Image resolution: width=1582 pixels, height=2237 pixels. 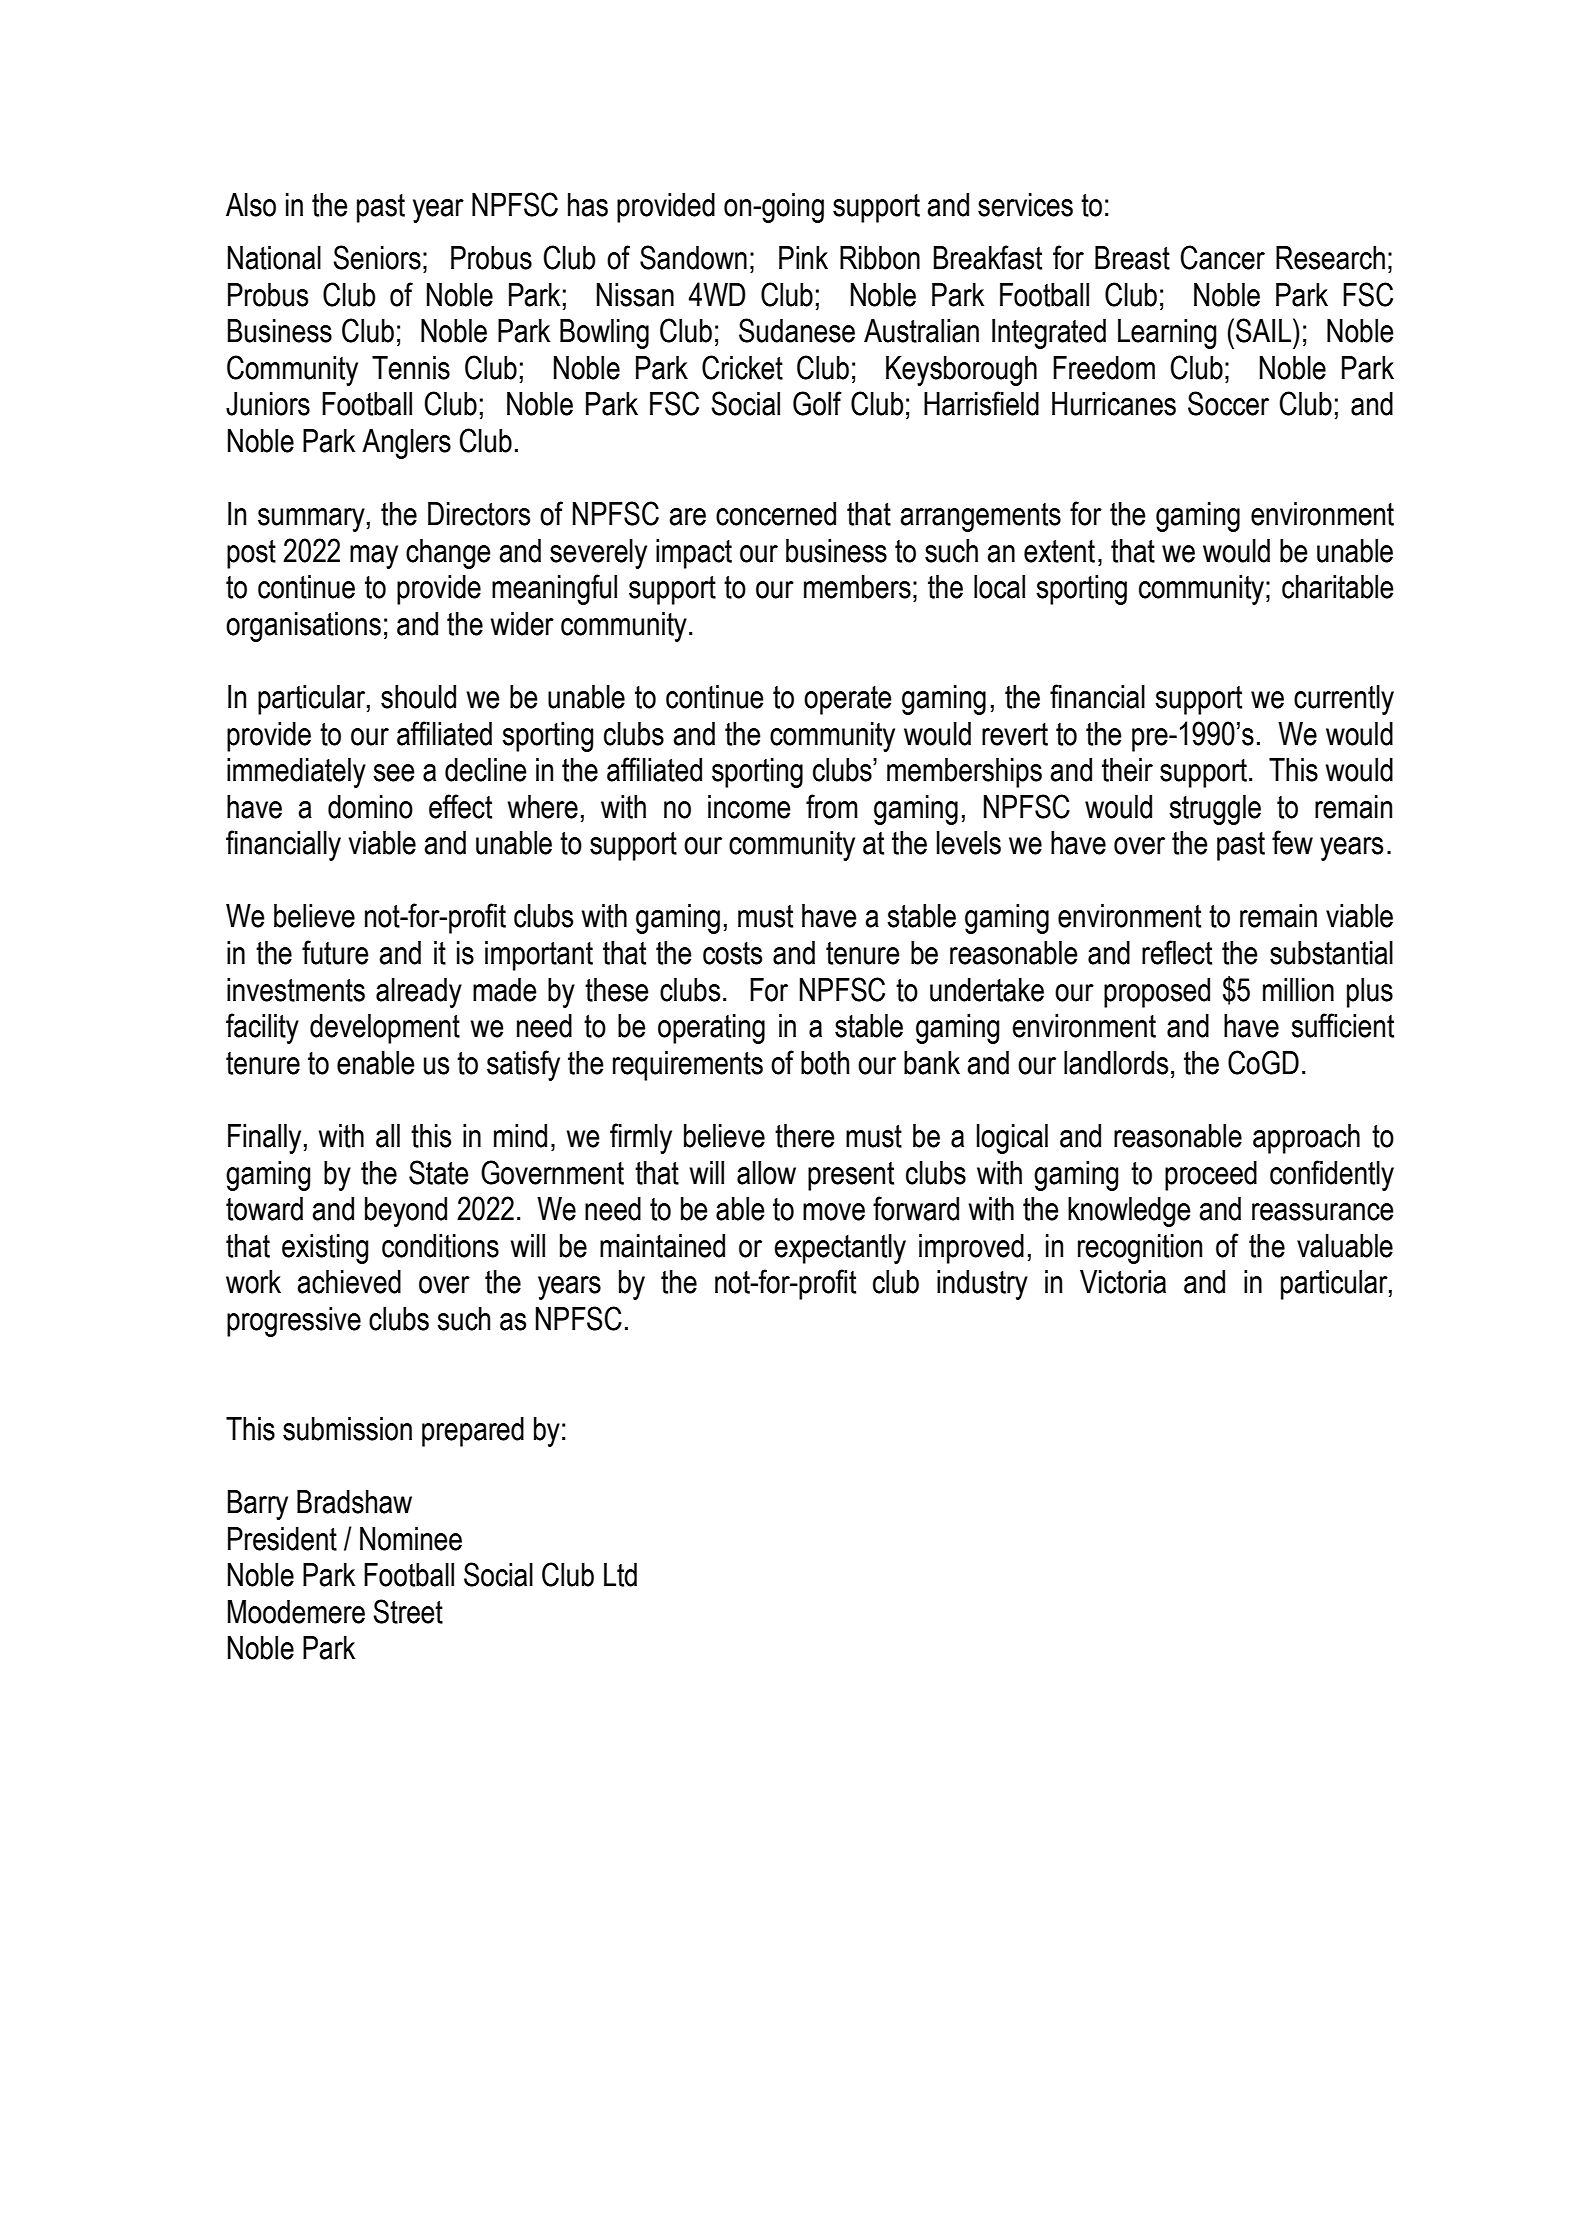 I want to click on reflect, so click(x=1177, y=952).
